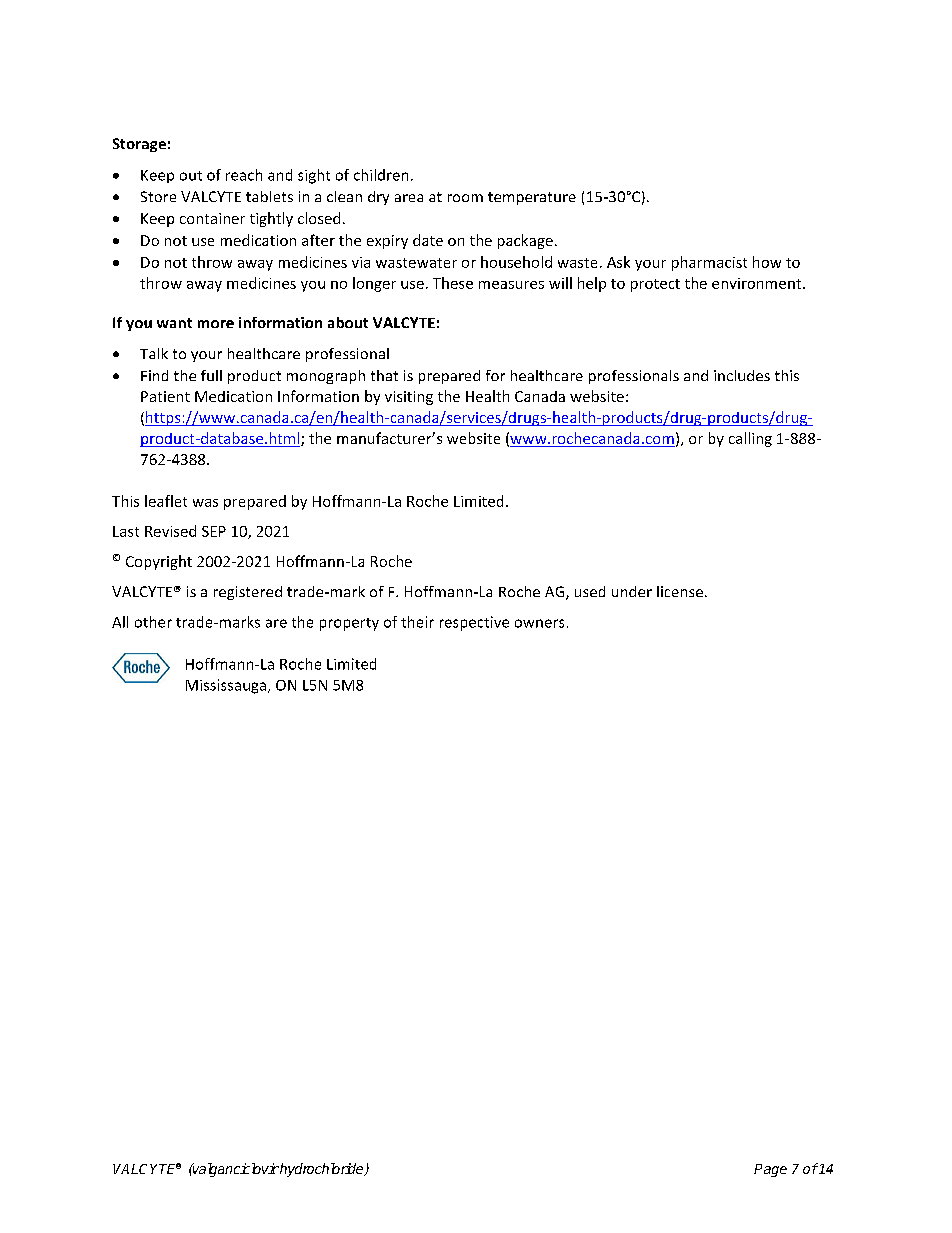  I want to click on Page, so click(770, 1170).
